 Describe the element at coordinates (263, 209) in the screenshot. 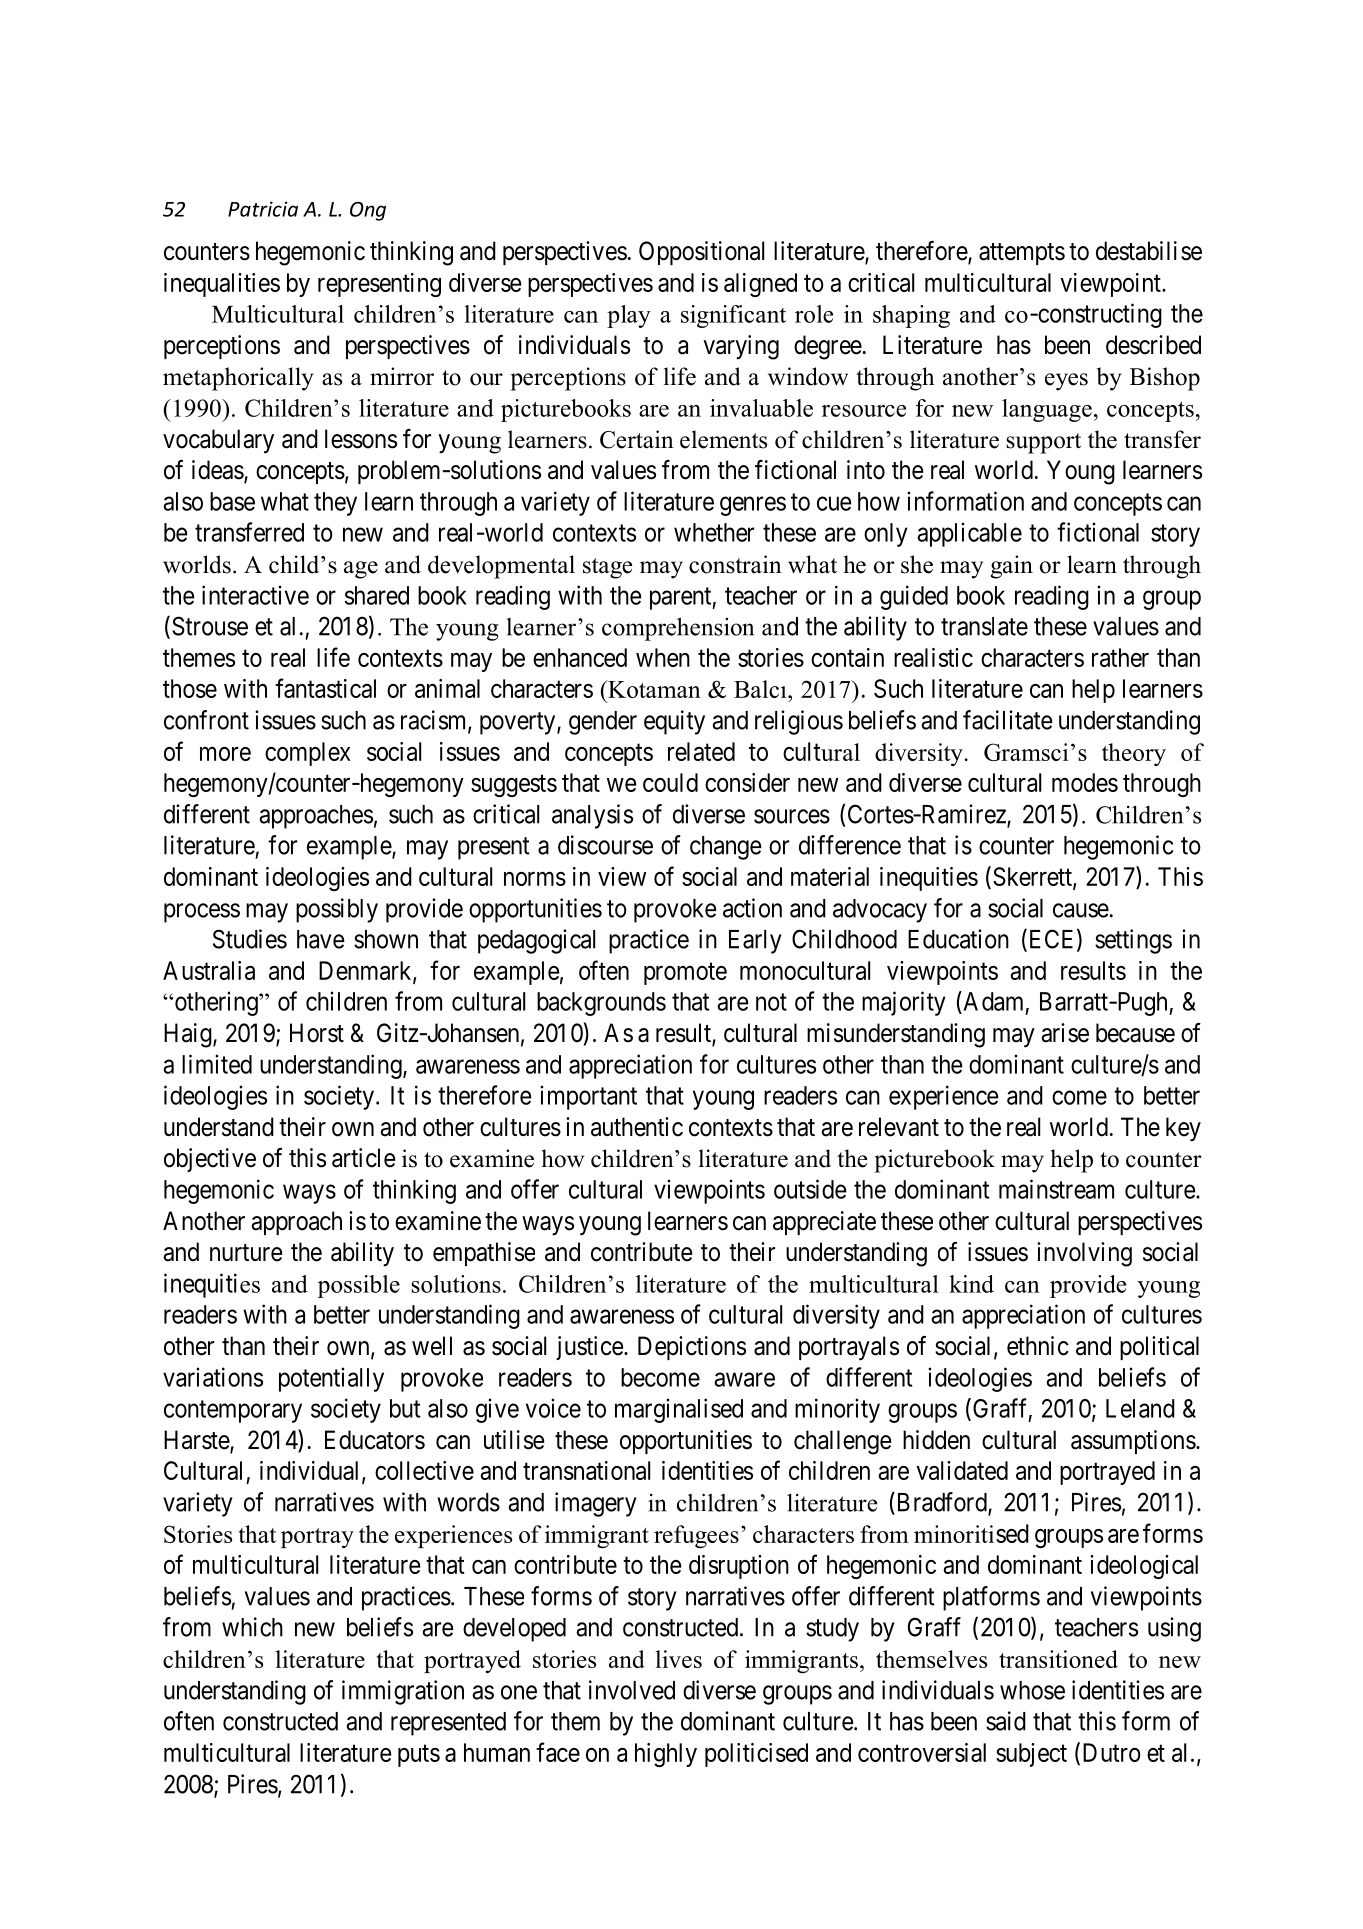

I see `Patricia` at that location.
